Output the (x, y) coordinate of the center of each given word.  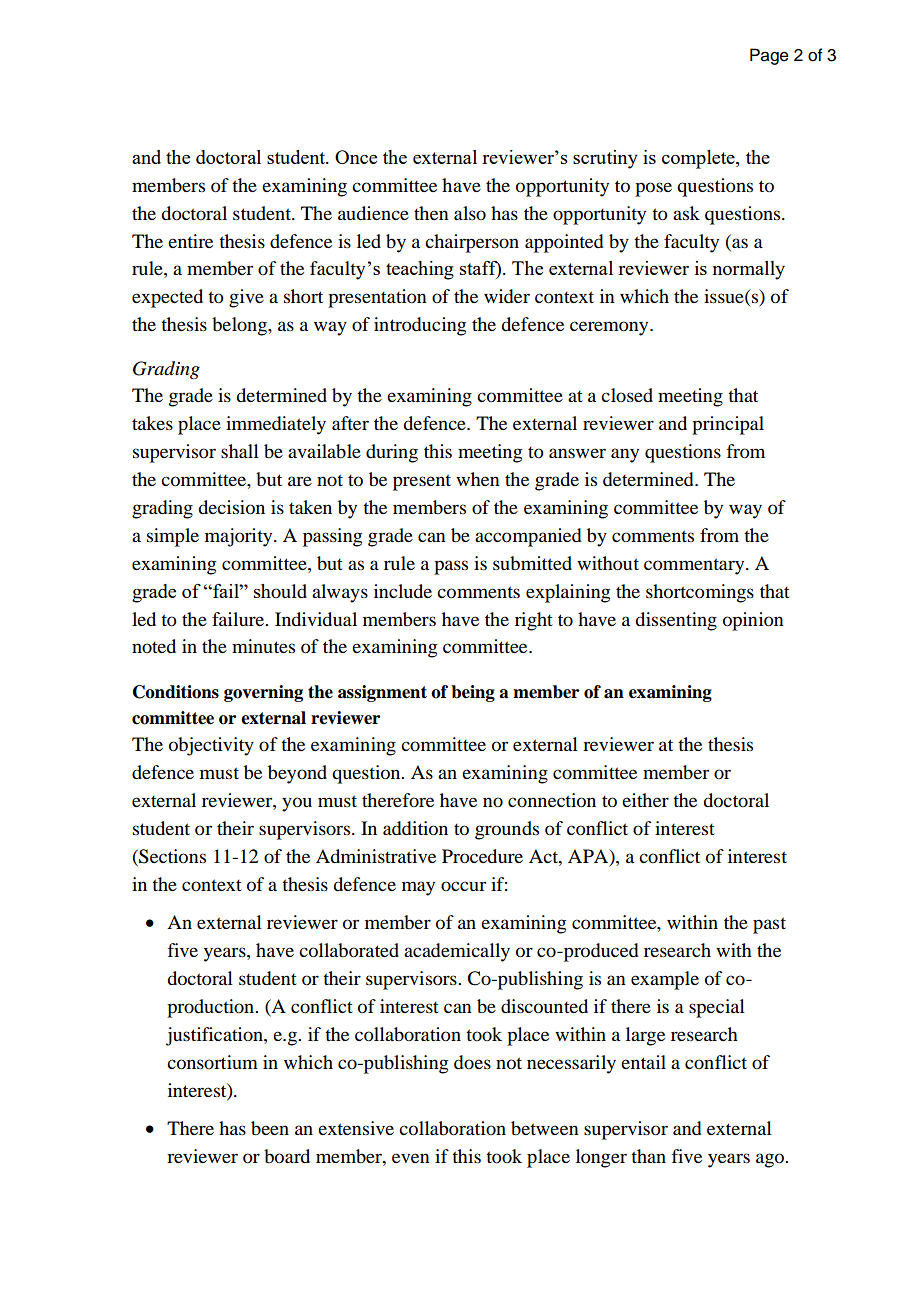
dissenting (676, 621)
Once (356, 157)
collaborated (349, 950)
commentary (695, 566)
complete (699, 159)
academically (457, 952)
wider (507, 296)
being (473, 693)
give (246, 298)
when (478, 479)
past (769, 925)
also (470, 213)
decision (231, 507)
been (270, 1128)
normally (749, 270)
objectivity (211, 746)
